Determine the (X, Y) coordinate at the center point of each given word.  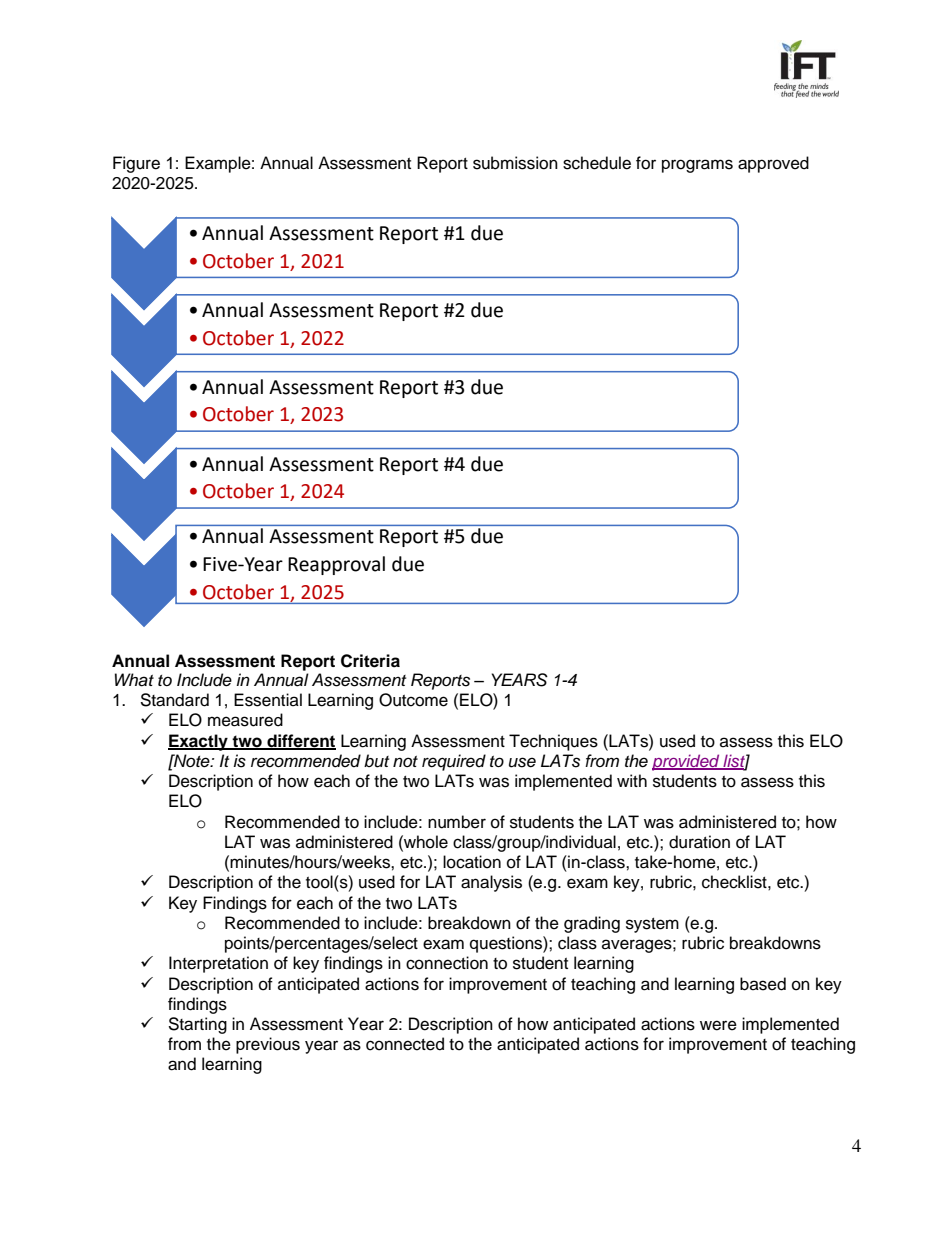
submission (515, 163)
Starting (197, 1025)
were (718, 1025)
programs (697, 166)
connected (405, 1044)
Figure (136, 164)
